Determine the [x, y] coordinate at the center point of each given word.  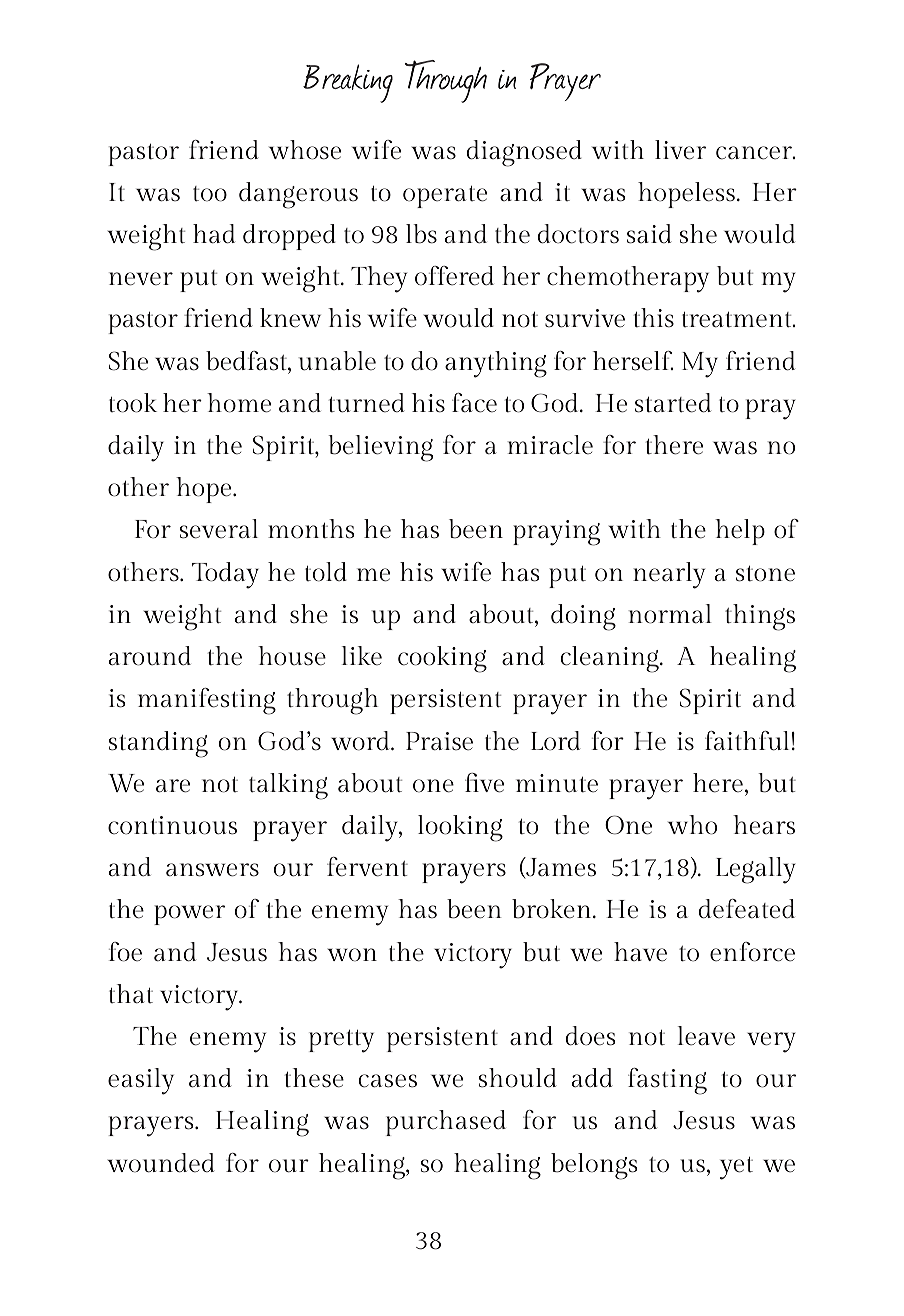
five [484, 783]
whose [305, 150]
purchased [446, 1123]
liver [680, 150]
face [474, 403]
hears [764, 825]
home [239, 403]
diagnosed [524, 153]
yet [736, 1168]
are [173, 786]
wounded [161, 1163]
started [673, 403]
